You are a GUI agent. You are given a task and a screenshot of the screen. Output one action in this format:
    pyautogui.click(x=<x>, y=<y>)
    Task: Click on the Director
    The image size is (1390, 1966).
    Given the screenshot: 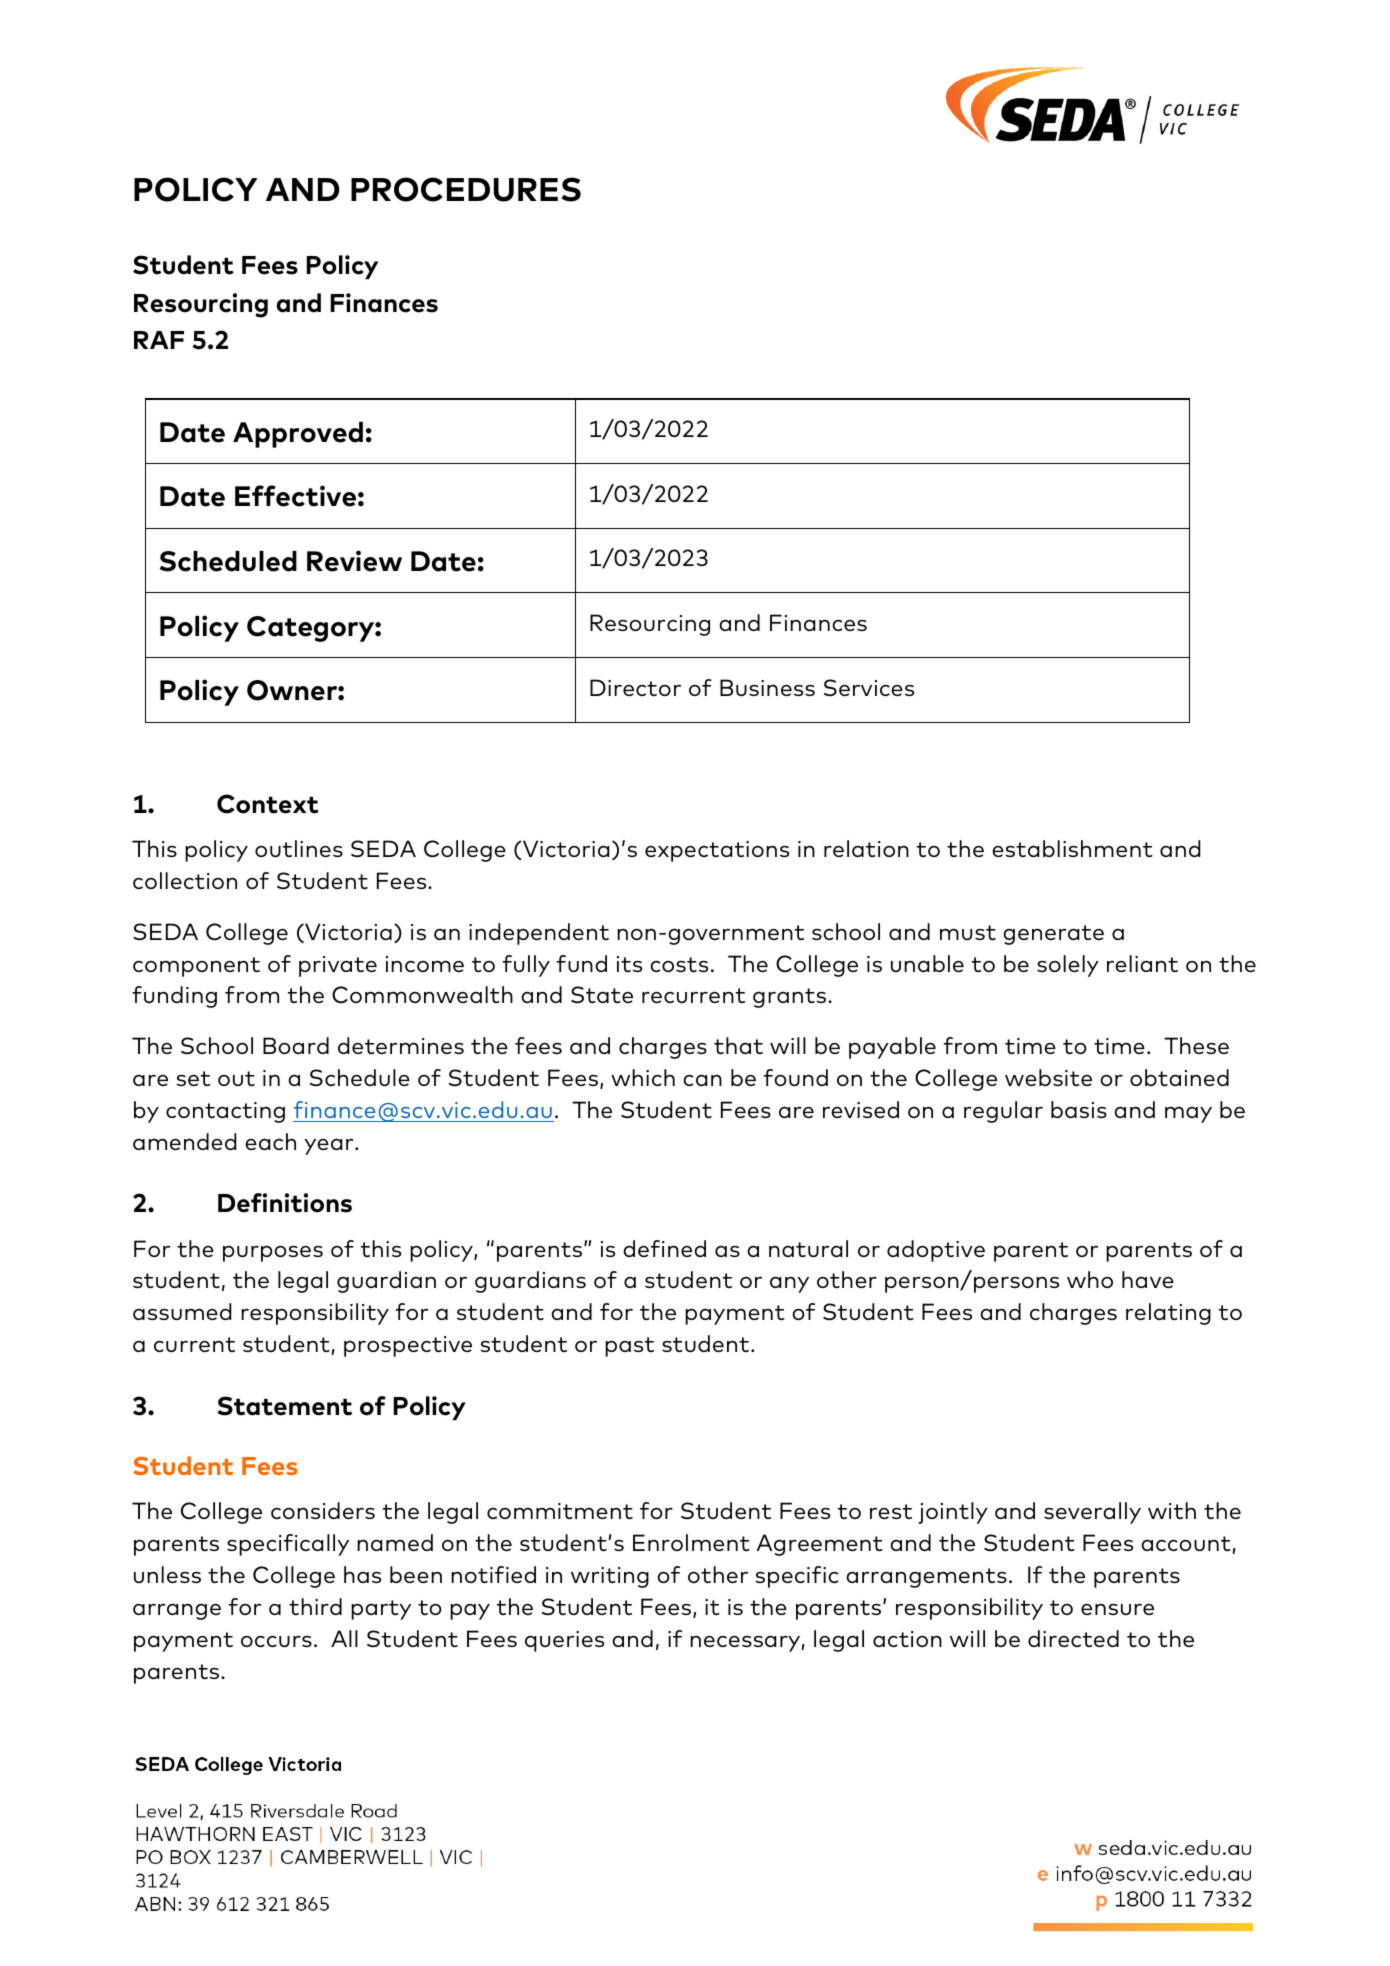 What is the action you would take?
    pyautogui.click(x=635, y=687)
